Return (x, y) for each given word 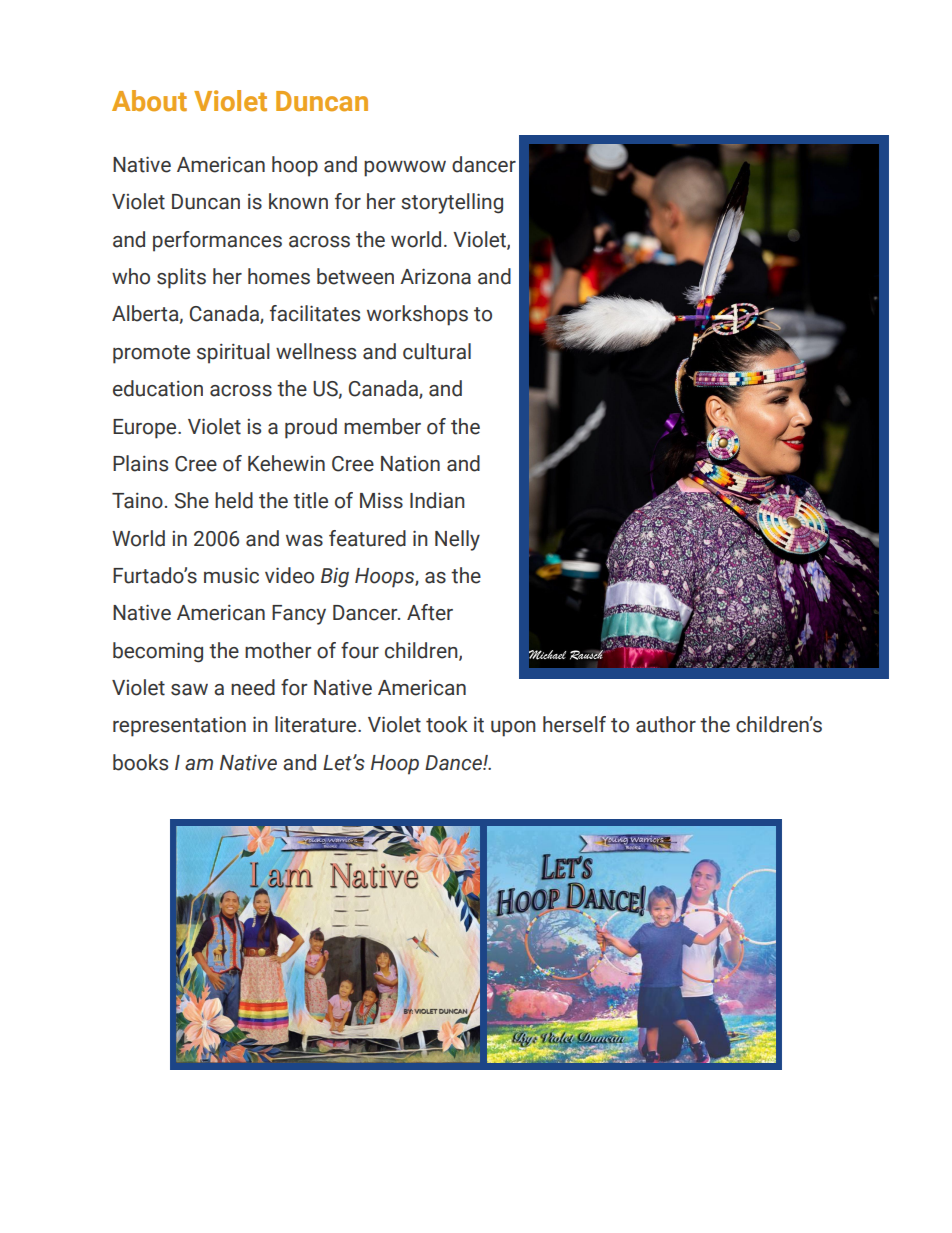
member (382, 426)
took (447, 724)
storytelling (452, 203)
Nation (410, 464)
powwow (405, 169)
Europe (146, 429)
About (149, 101)
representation (179, 727)
